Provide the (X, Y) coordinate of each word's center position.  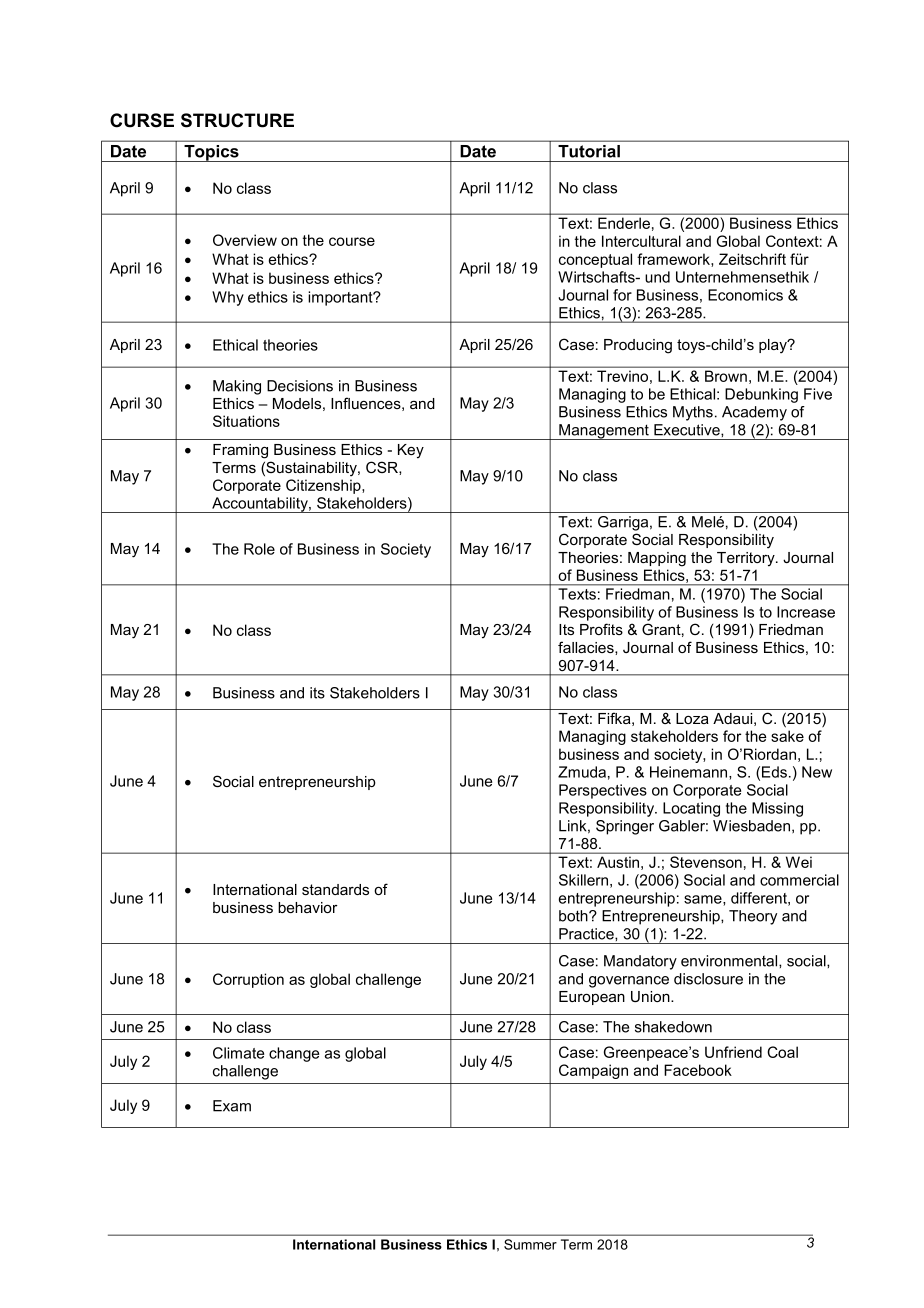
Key (411, 451)
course (352, 241)
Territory (747, 559)
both (574, 916)
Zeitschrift (752, 259)
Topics (211, 153)
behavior (308, 907)
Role (259, 549)
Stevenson (706, 862)
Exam (232, 1106)
